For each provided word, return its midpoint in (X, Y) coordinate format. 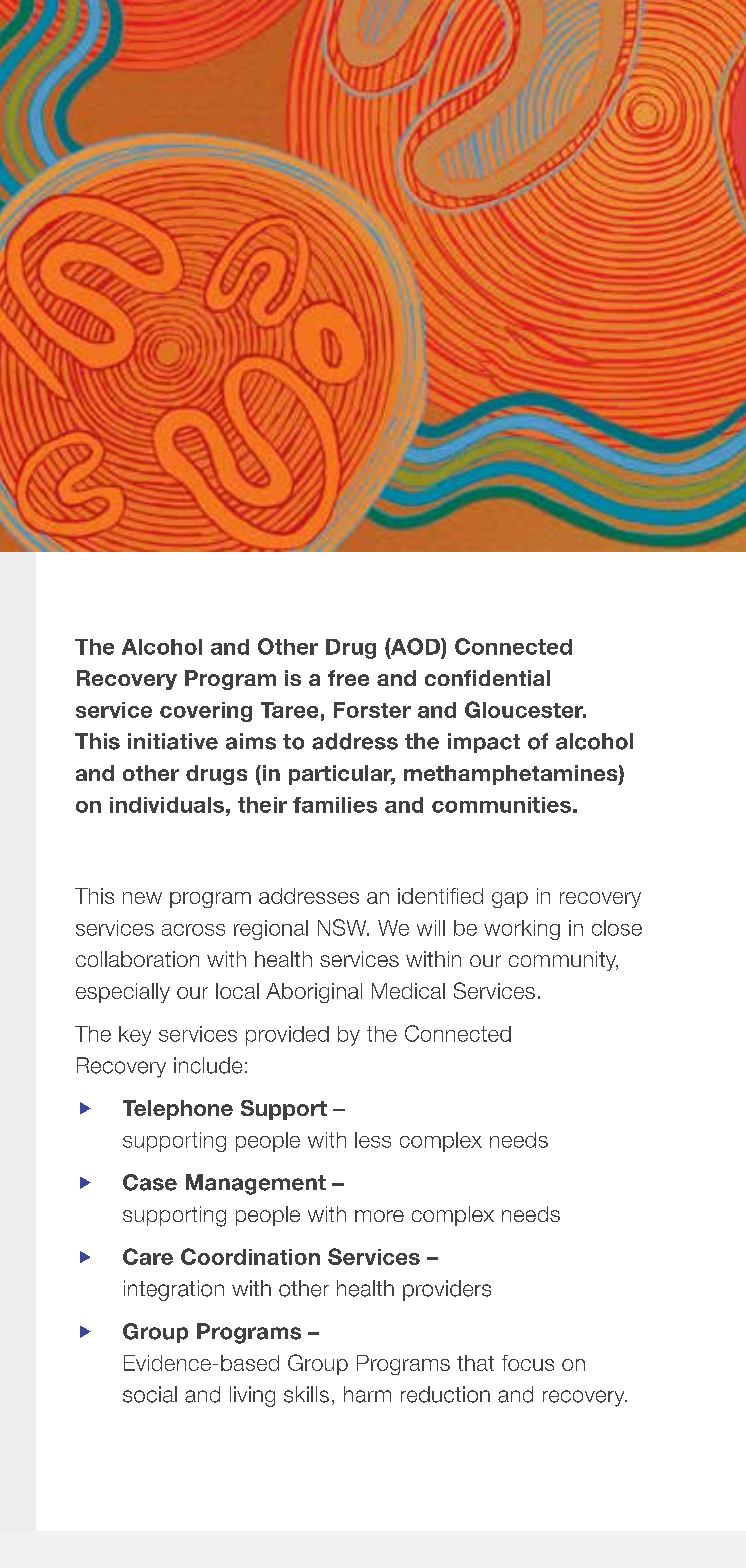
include (208, 1065)
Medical (408, 991)
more (379, 1216)
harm (367, 1394)
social (150, 1394)
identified (440, 896)
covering (206, 712)
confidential (487, 678)
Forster (372, 710)
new (142, 898)
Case (150, 1182)
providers (447, 1290)
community (563, 961)
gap (510, 900)
